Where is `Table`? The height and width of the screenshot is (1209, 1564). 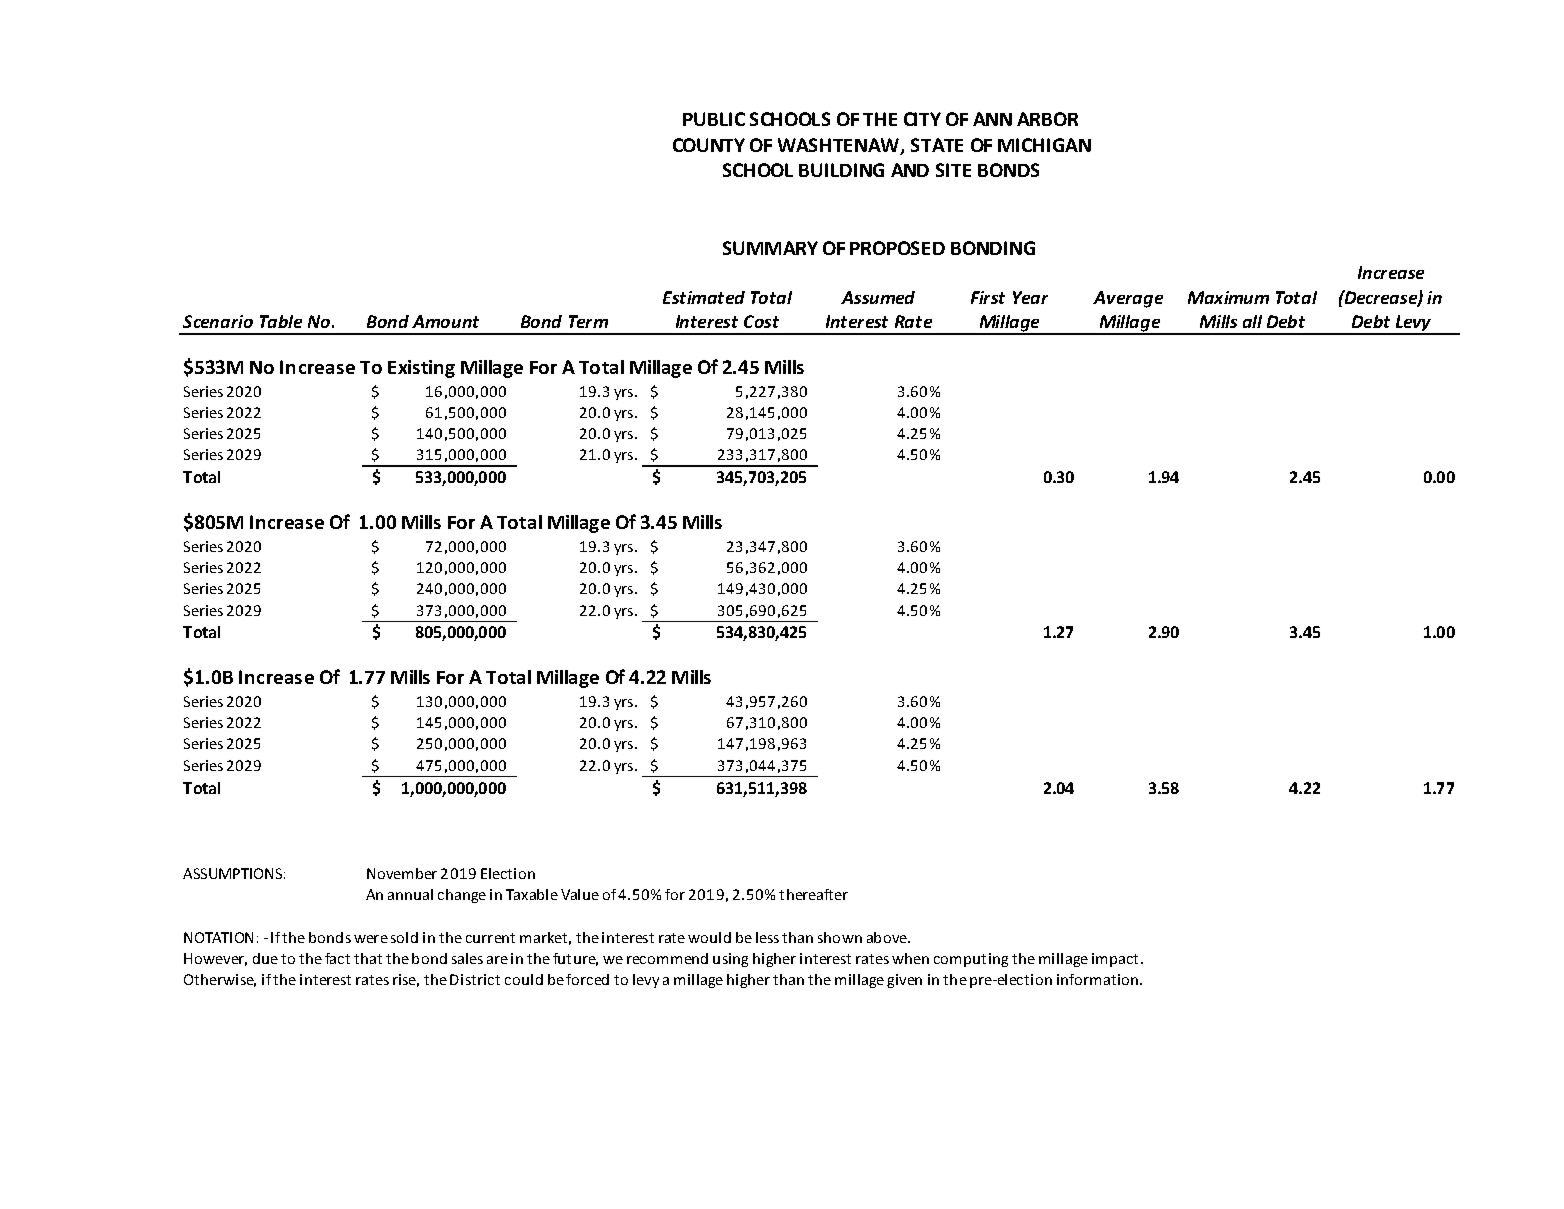 Table is located at coordinates (281, 321).
